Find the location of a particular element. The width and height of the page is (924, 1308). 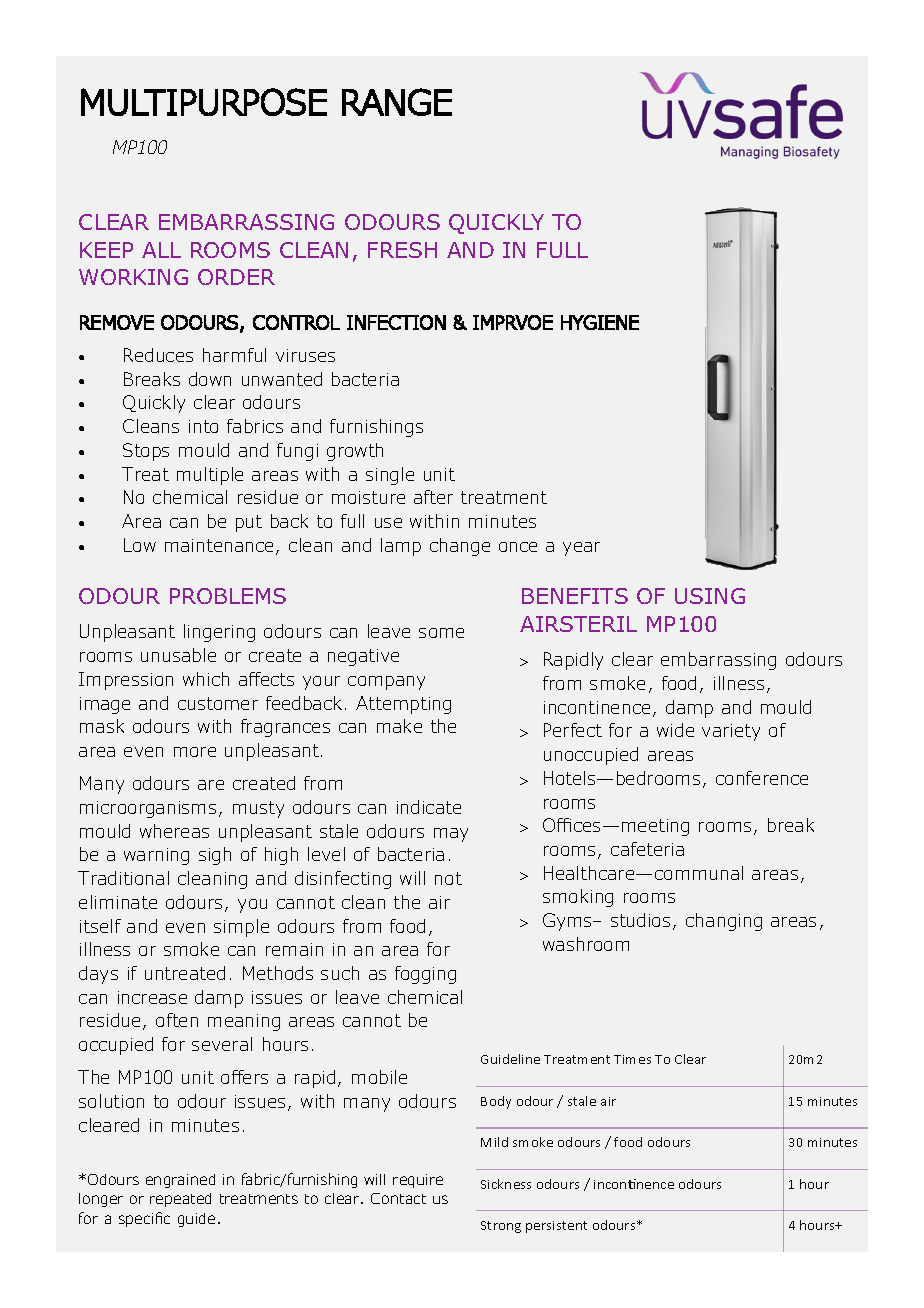

MULTIPURPOSE is located at coordinates (204, 102).
